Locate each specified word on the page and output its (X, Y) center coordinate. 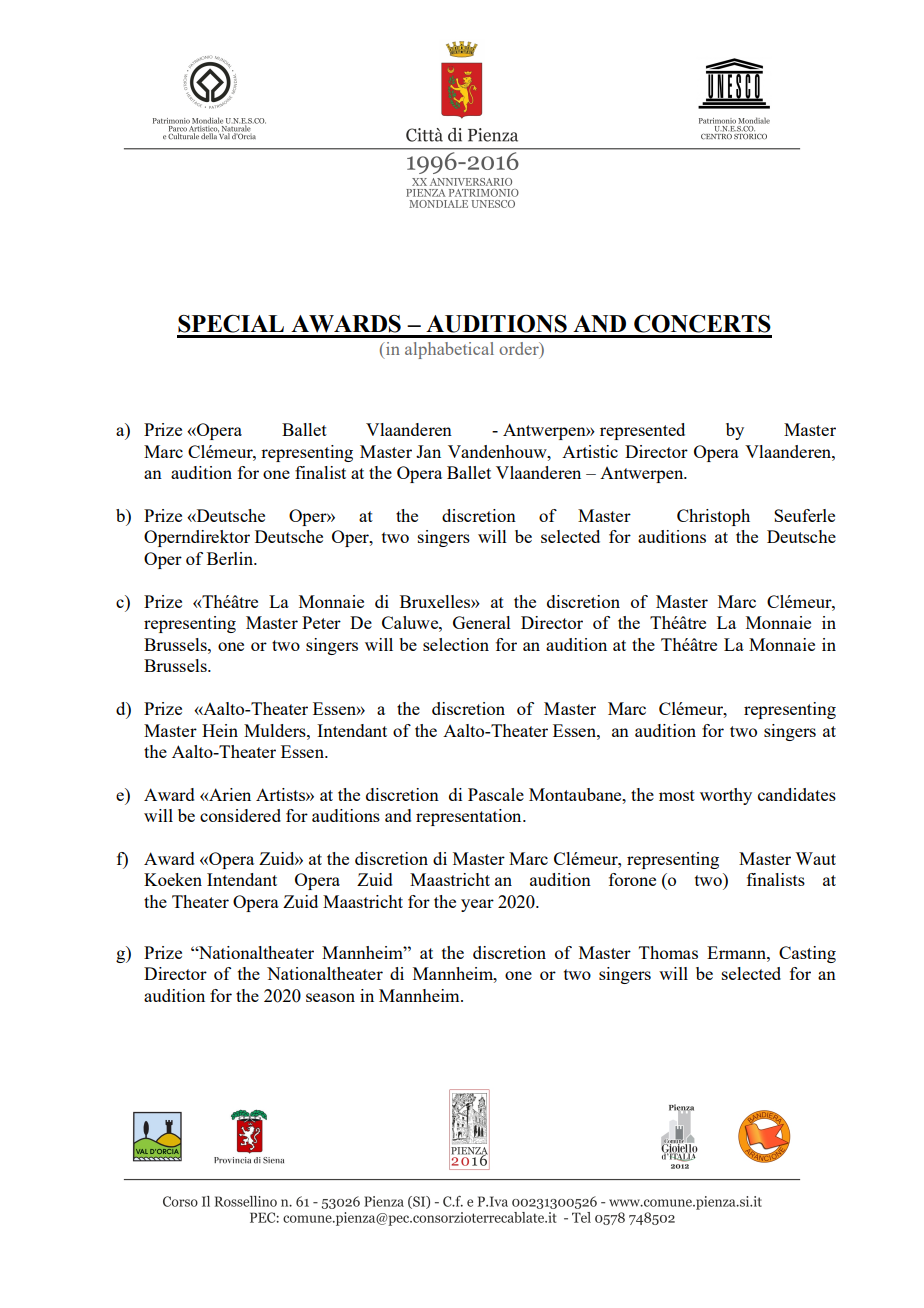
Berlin (231, 558)
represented (642, 431)
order (520, 350)
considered (240, 815)
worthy (726, 796)
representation (470, 817)
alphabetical (449, 350)
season (330, 997)
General (482, 622)
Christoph (713, 517)
